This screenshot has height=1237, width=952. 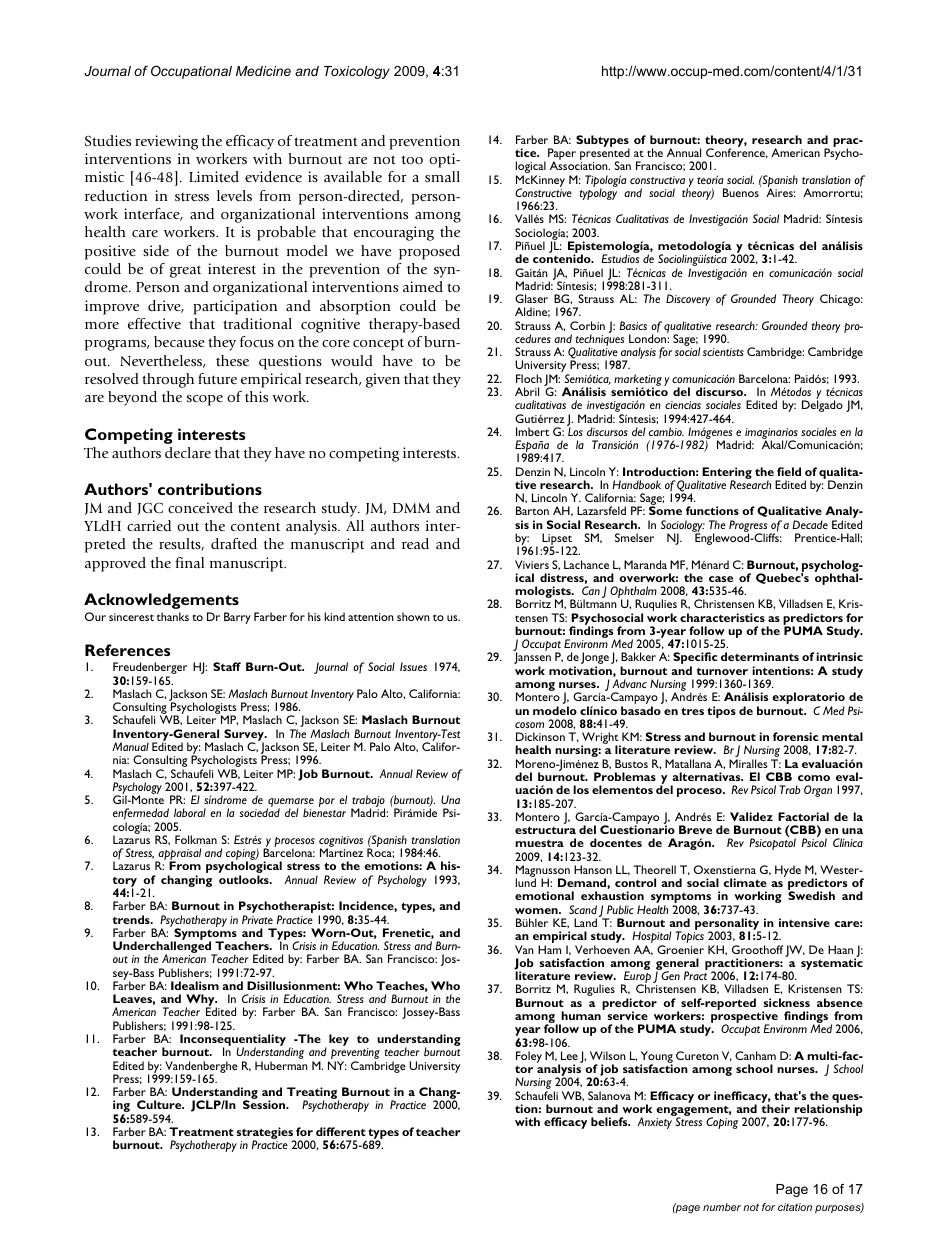 What do you see at coordinates (543, 872) in the screenshot?
I see `Magnusson` at bounding box center [543, 872].
